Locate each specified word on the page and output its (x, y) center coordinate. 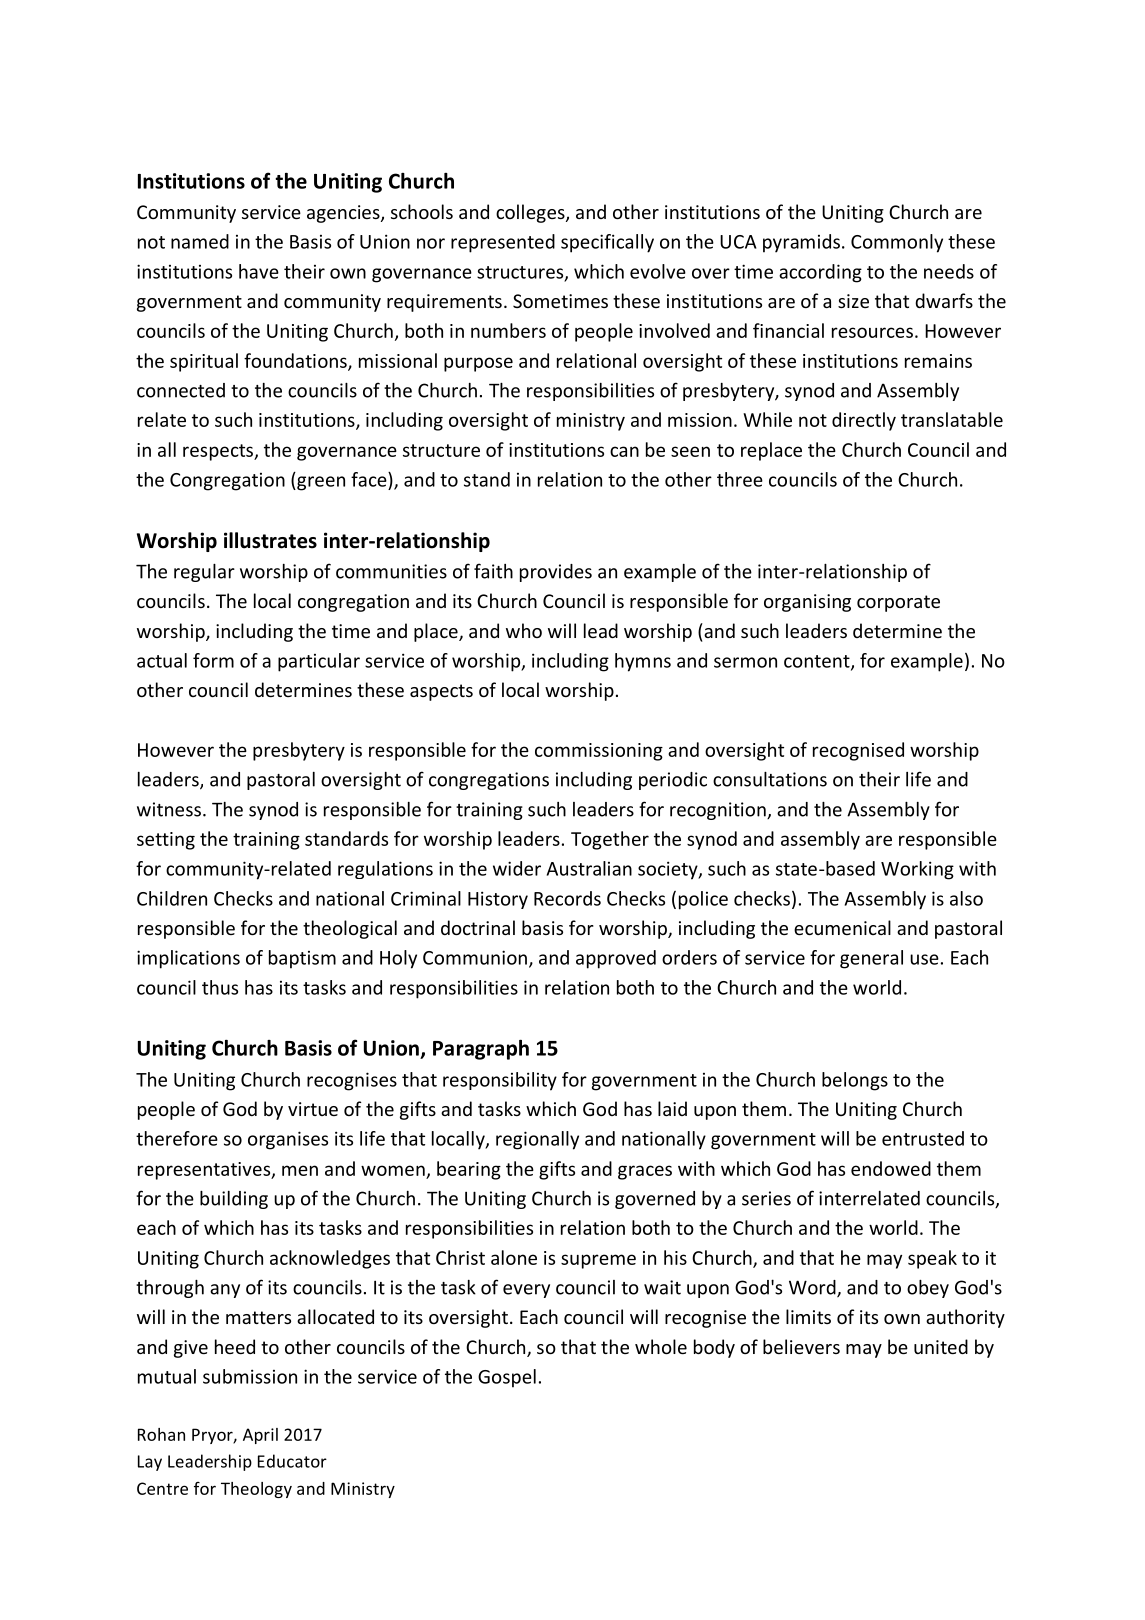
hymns (643, 662)
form (213, 660)
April (260, 1436)
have (259, 271)
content (818, 662)
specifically (607, 243)
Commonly (897, 243)
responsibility (500, 1081)
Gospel (507, 1378)
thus (220, 987)
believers (801, 1346)
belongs (855, 1081)
